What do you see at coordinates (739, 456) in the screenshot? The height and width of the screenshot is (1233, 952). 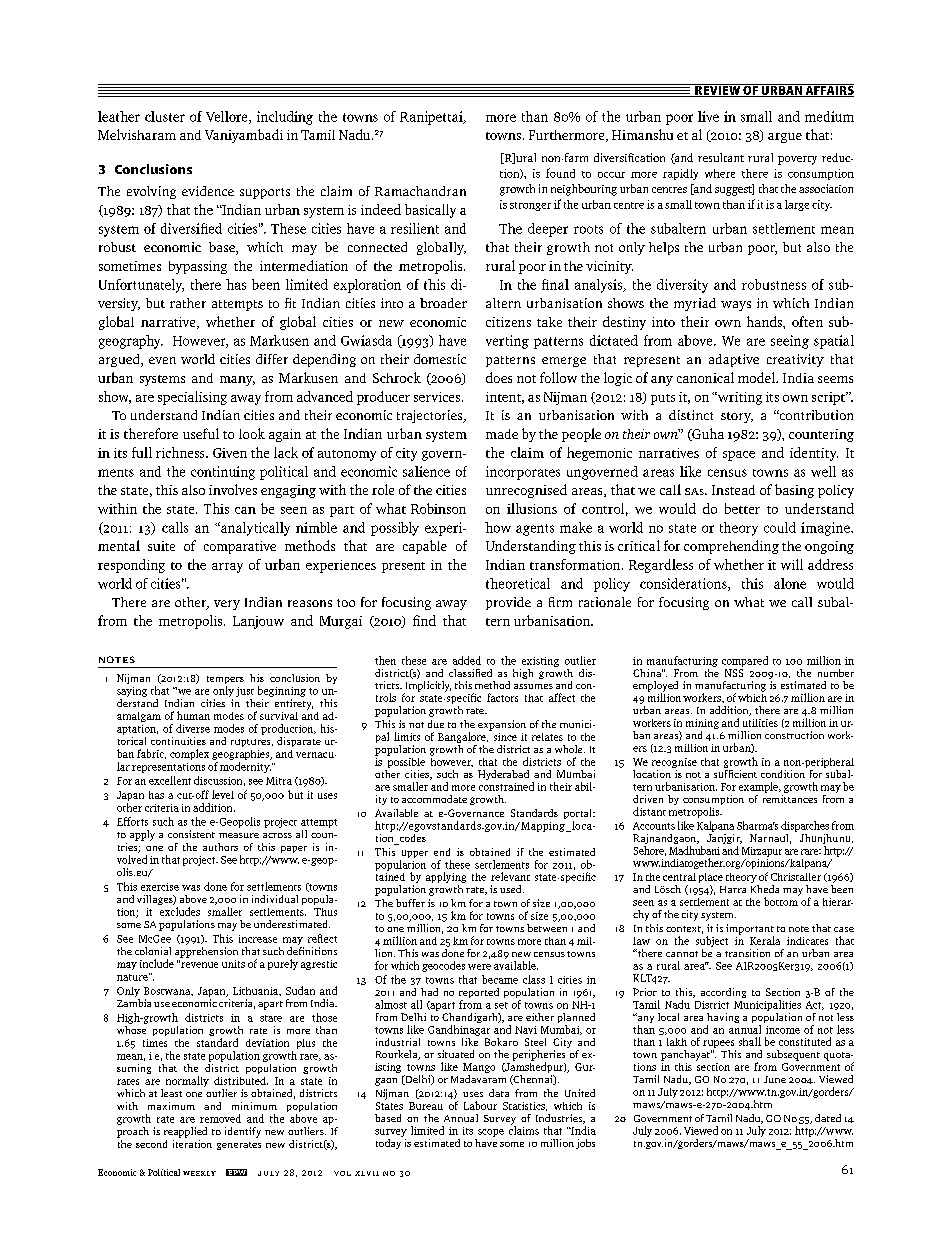 I see `space` at bounding box center [739, 456].
